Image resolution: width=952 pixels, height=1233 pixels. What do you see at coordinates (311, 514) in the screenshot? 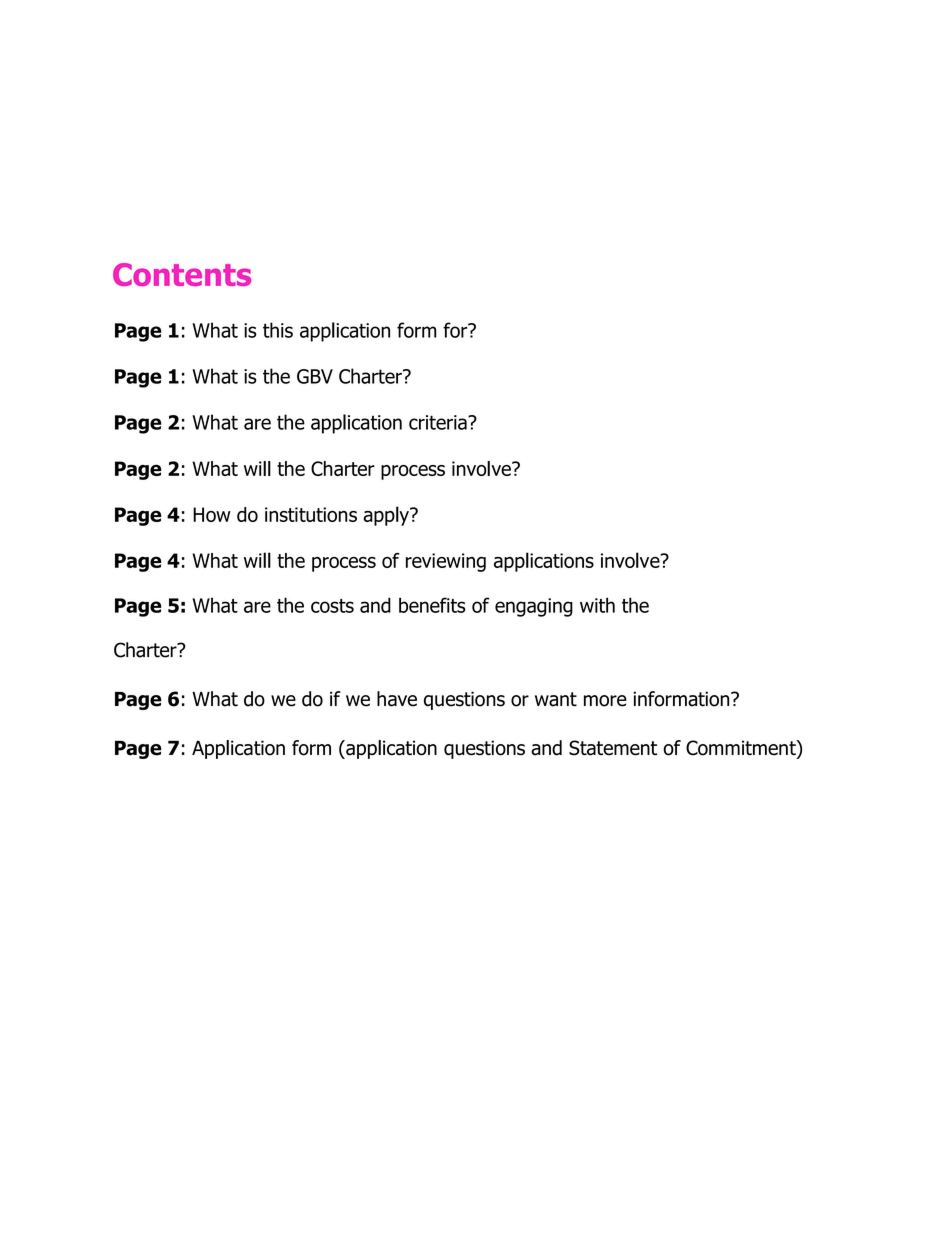
I see `institutions` at bounding box center [311, 514].
